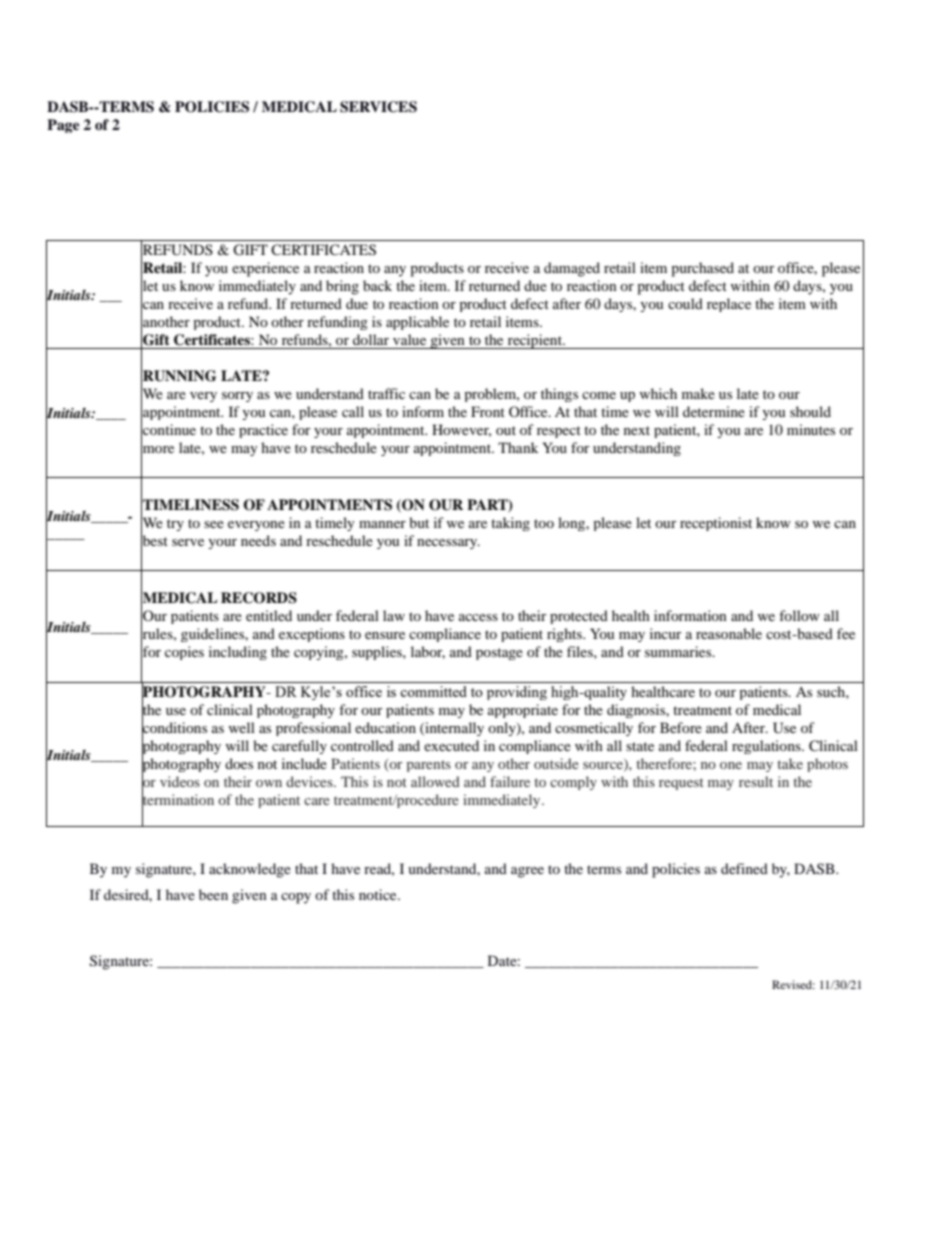  Describe the element at coordinates (213, 894) in the screenshot. I see `been` at that location.
